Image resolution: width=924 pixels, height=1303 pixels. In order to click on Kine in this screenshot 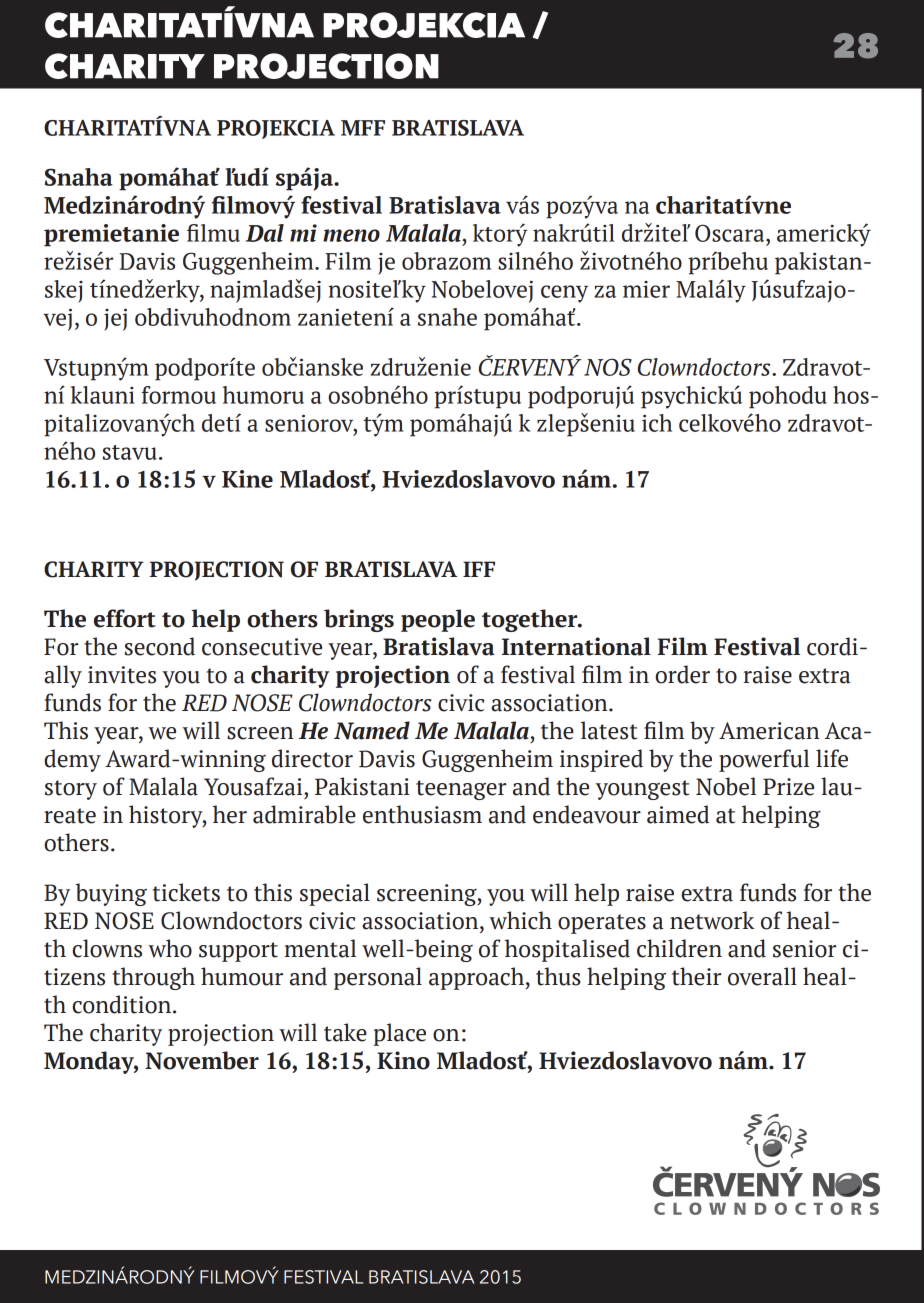, I will do `click(247, 479)`.
